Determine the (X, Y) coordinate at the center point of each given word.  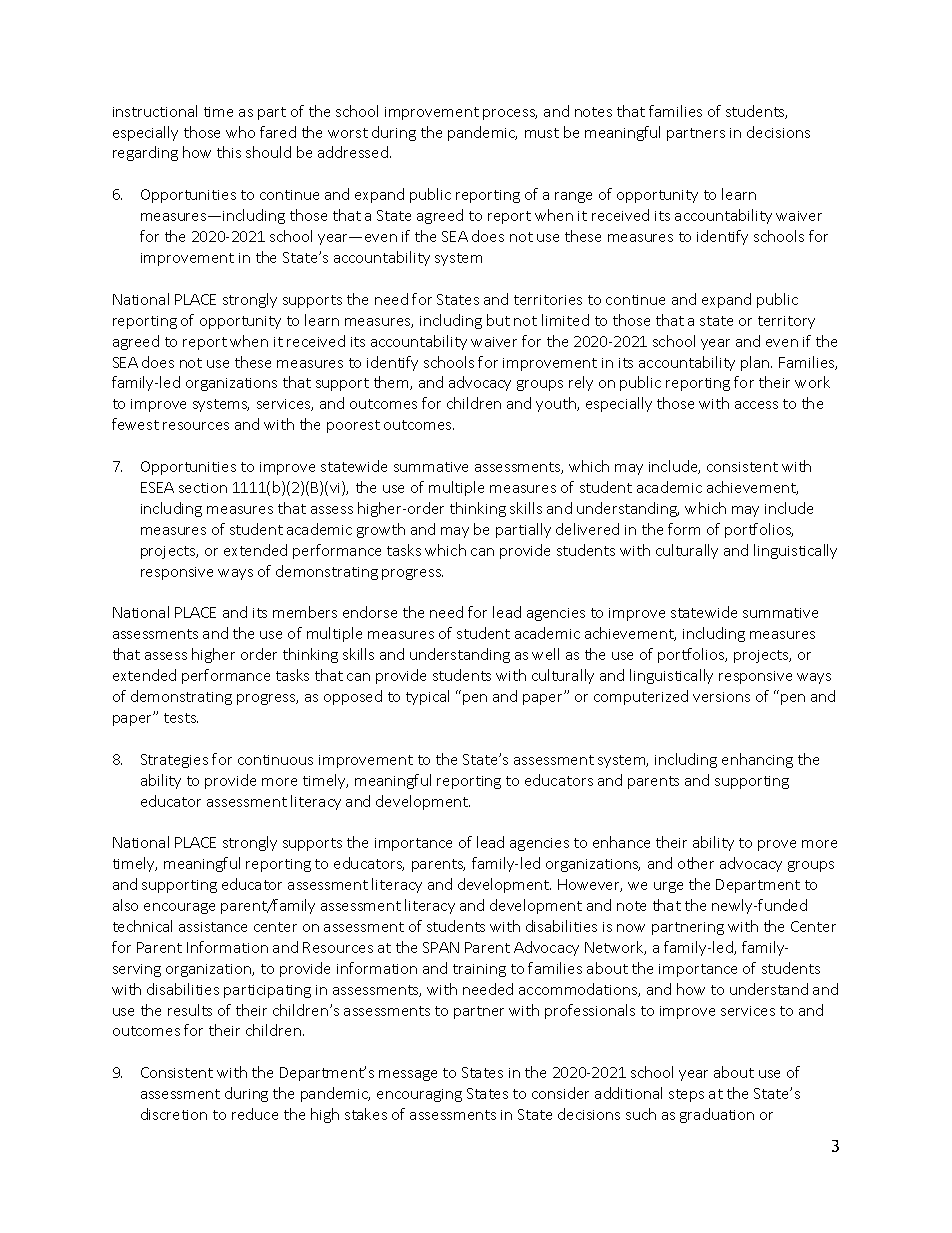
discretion (174, 1114)
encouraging (419, 1095)
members (305, 612)
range (573, 197)
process (510, 114)
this (229, 152)
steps (686, 1095)
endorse (370, 612)
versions (721, 697)
